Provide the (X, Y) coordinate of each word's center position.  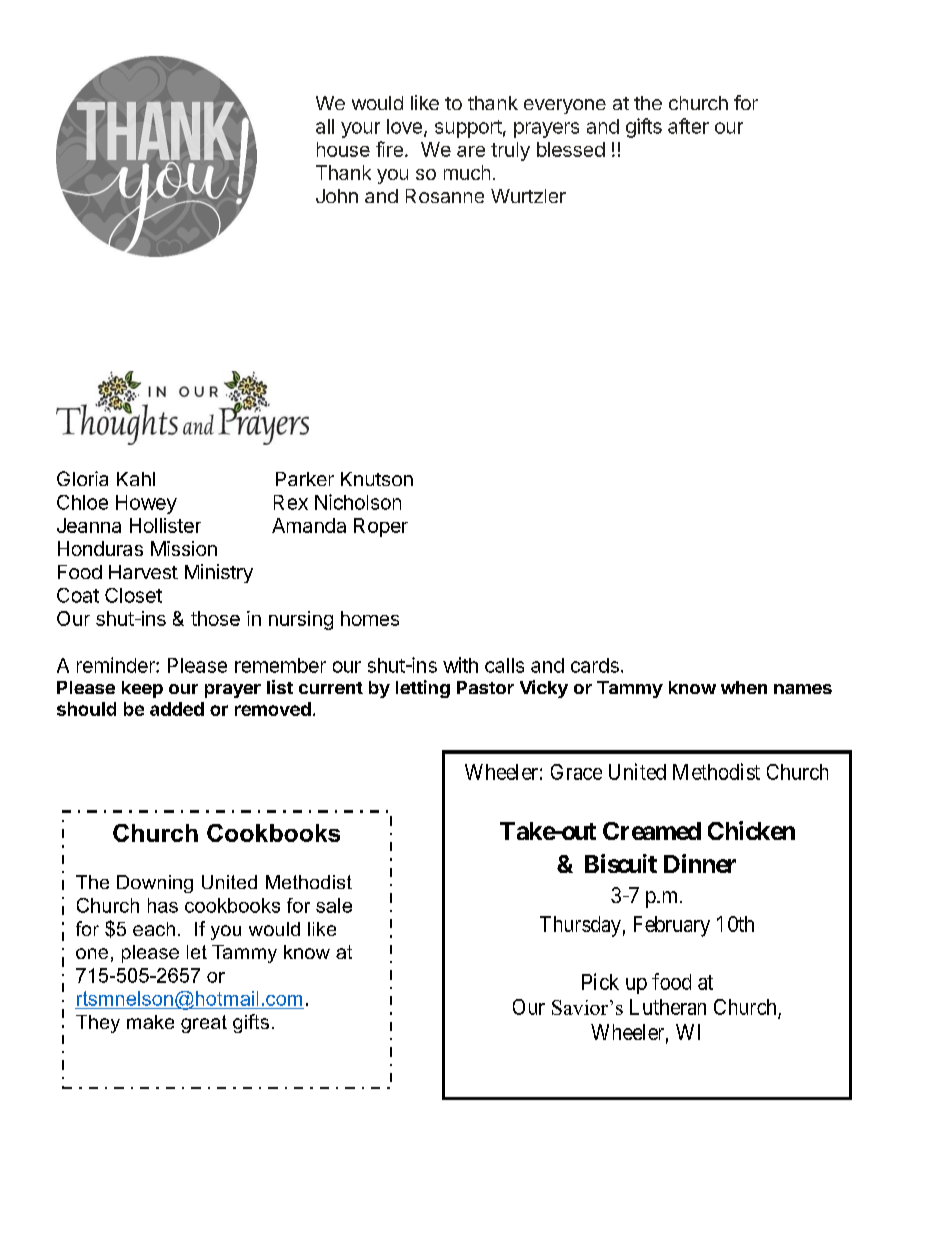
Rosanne (445, 196)
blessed (571, 149)
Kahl (136, 479)
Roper (381, 527)
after (688, 126)
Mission (184, 548)
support (468, 129)
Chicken (751, 830)
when (744, 687)
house (343, 149)
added (177, 709)
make (150, 1022)
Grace (576, 772)
